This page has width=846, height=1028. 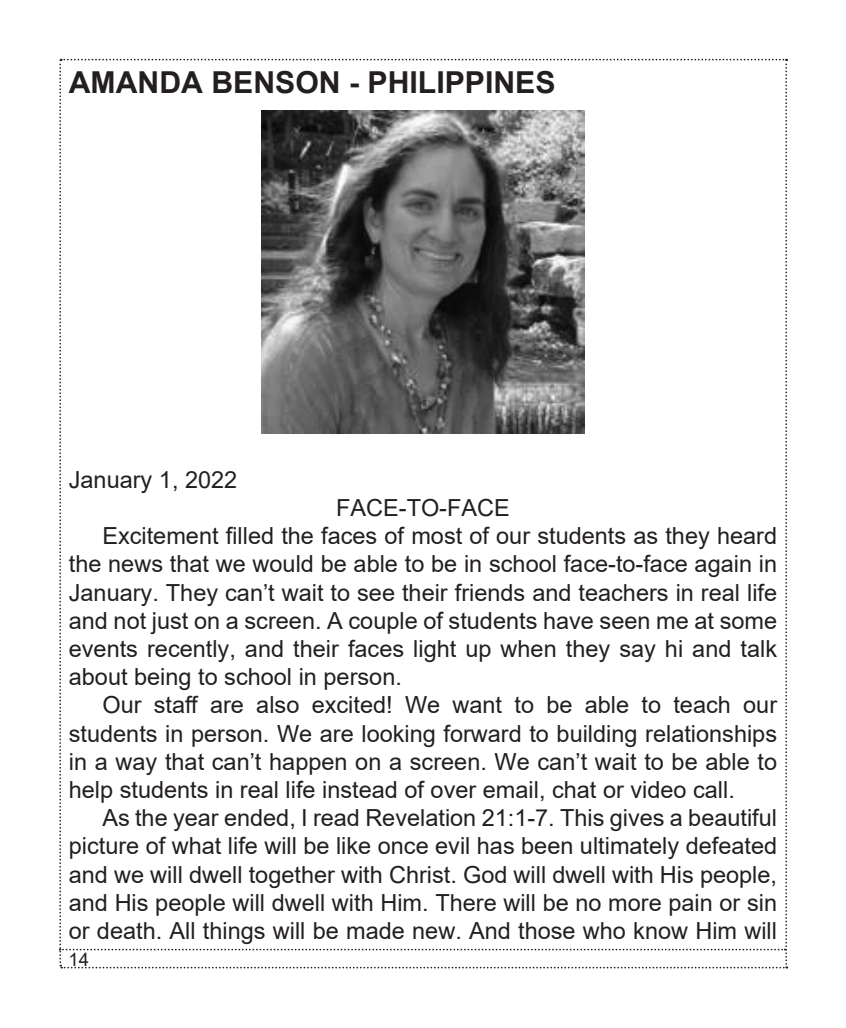 What do you see at coordinates (249, 535) in the page?
I see `filled` at bounding box center [249, 535].
